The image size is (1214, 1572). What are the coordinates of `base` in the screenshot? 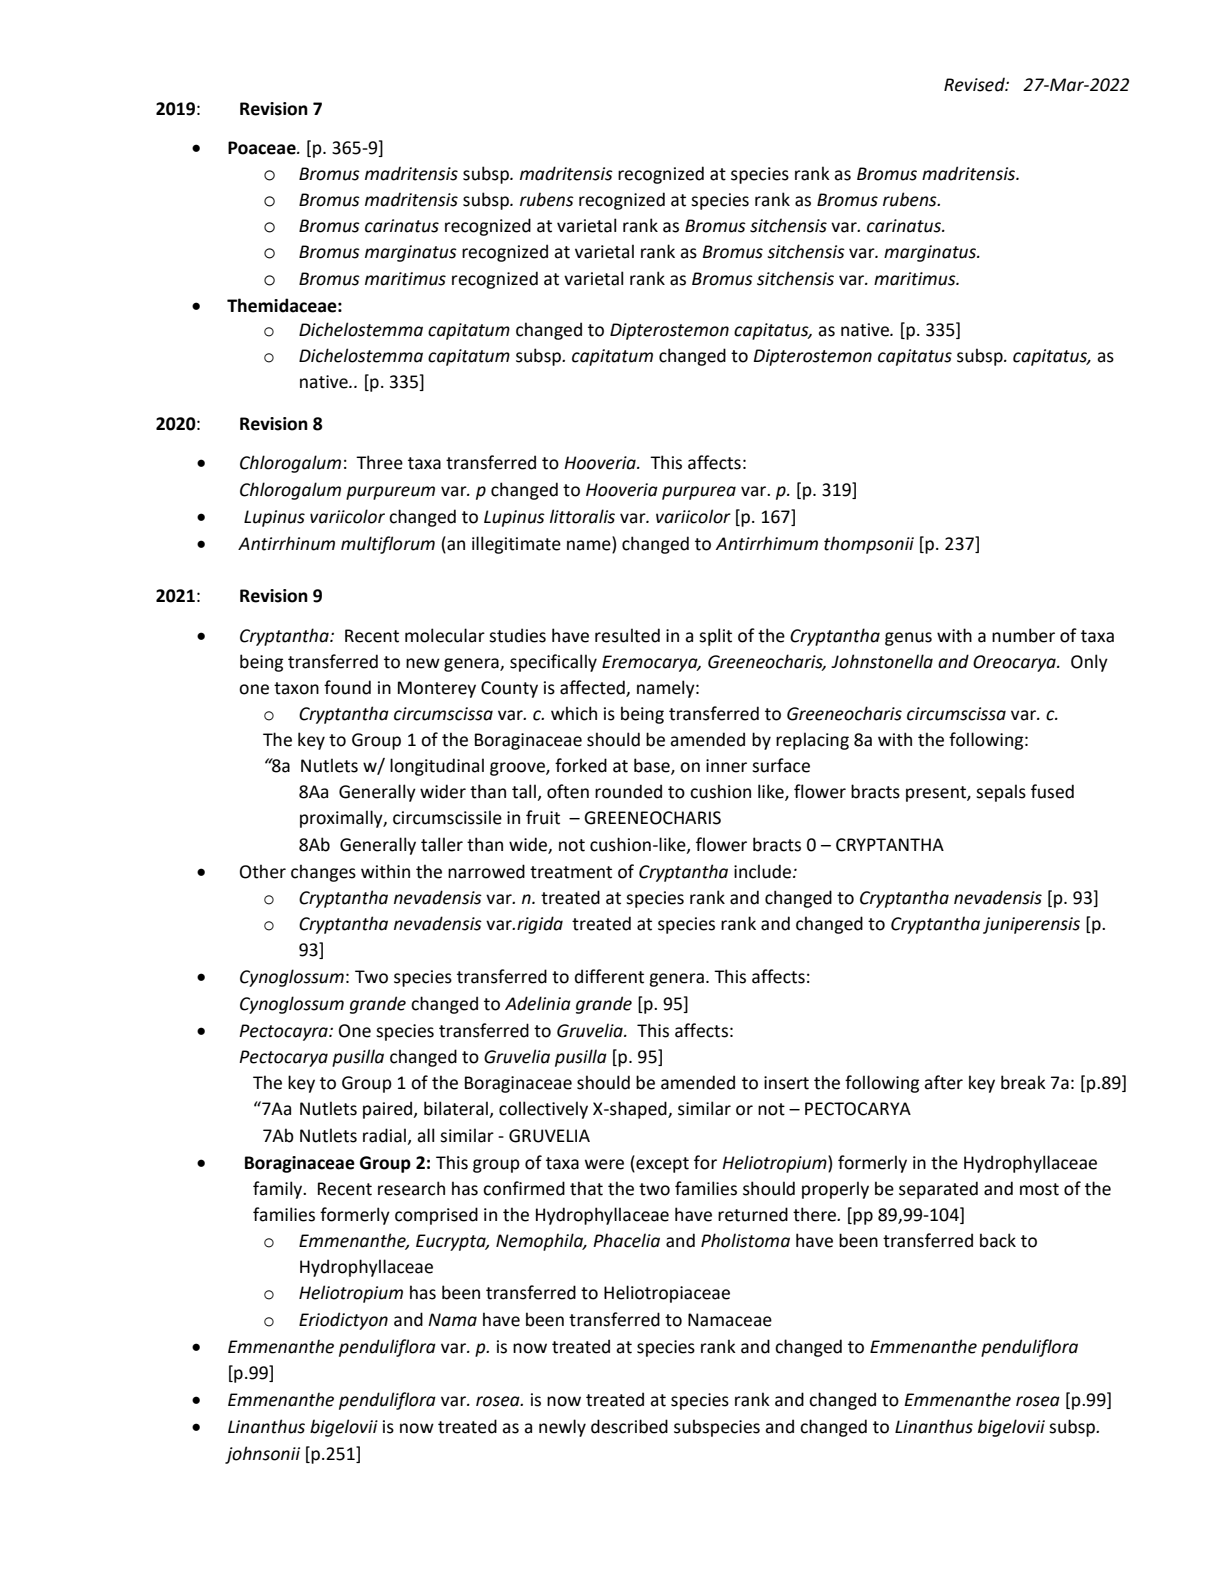 It's located at (653, 766).
